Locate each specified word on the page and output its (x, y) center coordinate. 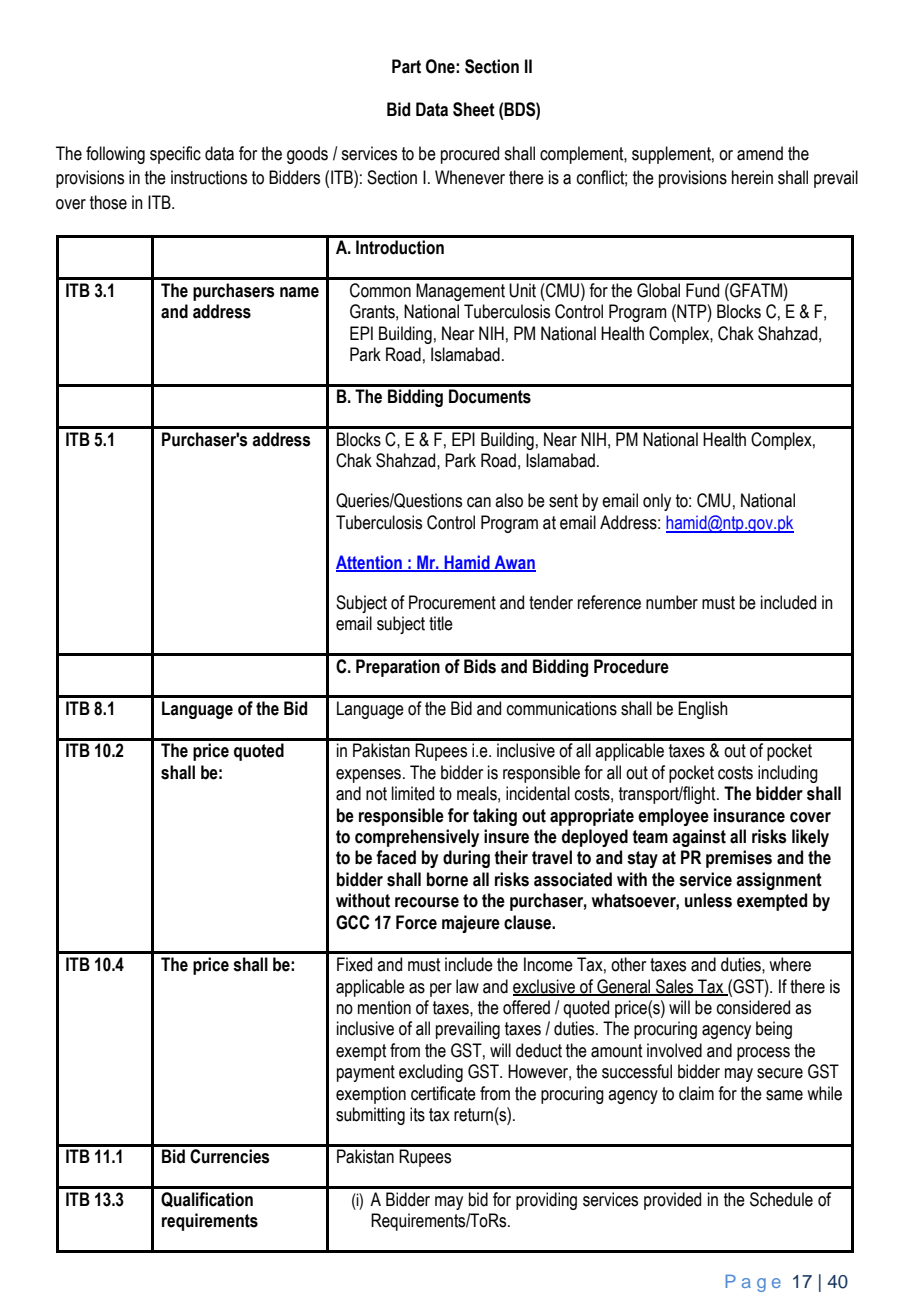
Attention (370, 563)
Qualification (207, 1200)
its (417, 1114)
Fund (702, 290)
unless (708, 900)
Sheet (474, 109)
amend (760, 153)
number (672, 602)
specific (175, 155)
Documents (490, 396)
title (441, 623)
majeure (471, 924)
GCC (353, 922)
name (299, 292)
